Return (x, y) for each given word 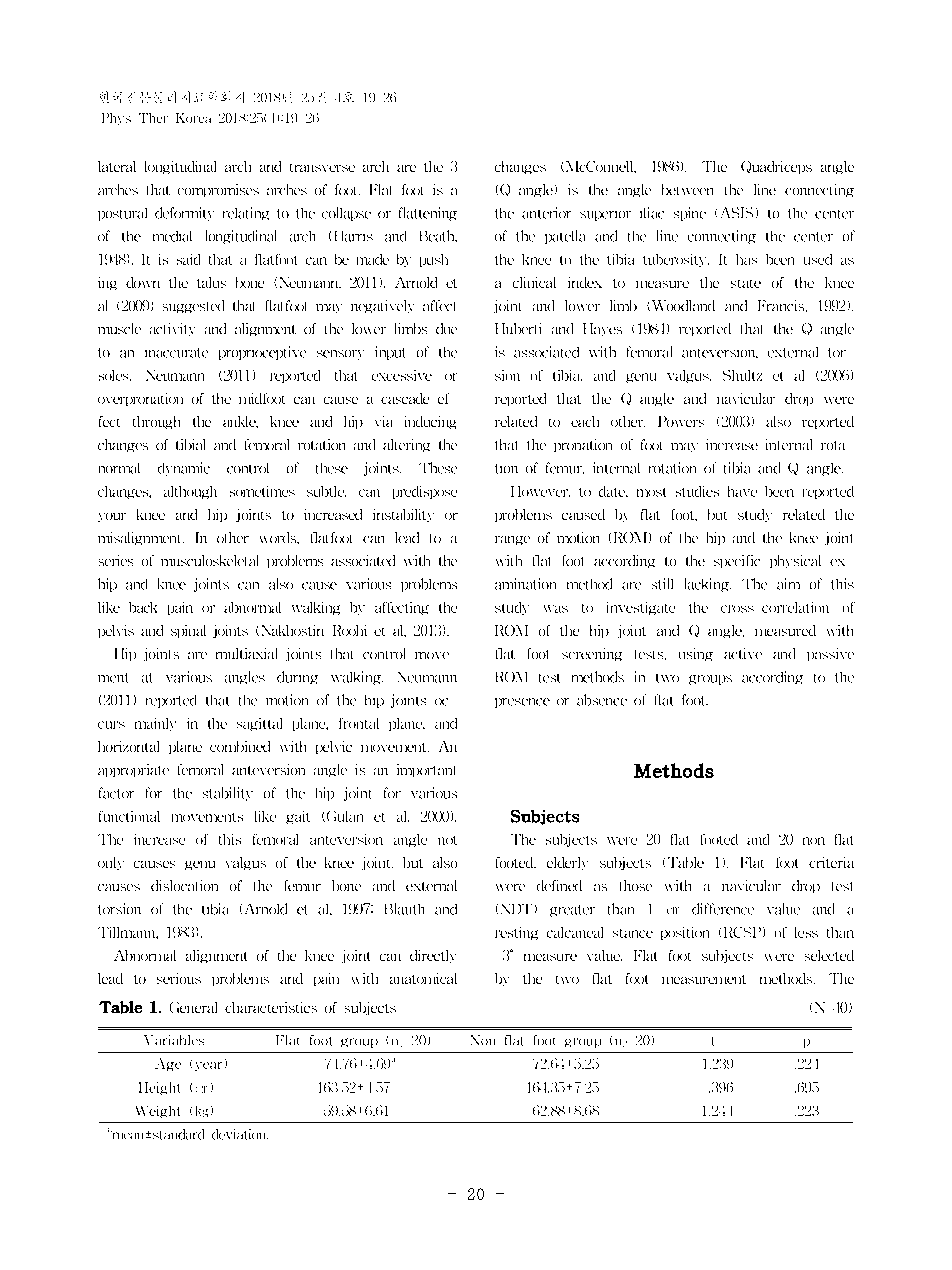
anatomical (423, 978)
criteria (831, 862)
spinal (195, 631)
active (743, 653)
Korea (193, 118)
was (556, 609)
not (447, 840)
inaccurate (176, 353)
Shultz (742, 375)
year (211, 1065)
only (111, 863)
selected (829, 955)
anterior (552, 213)
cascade (410, 398)
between (687, 189)
